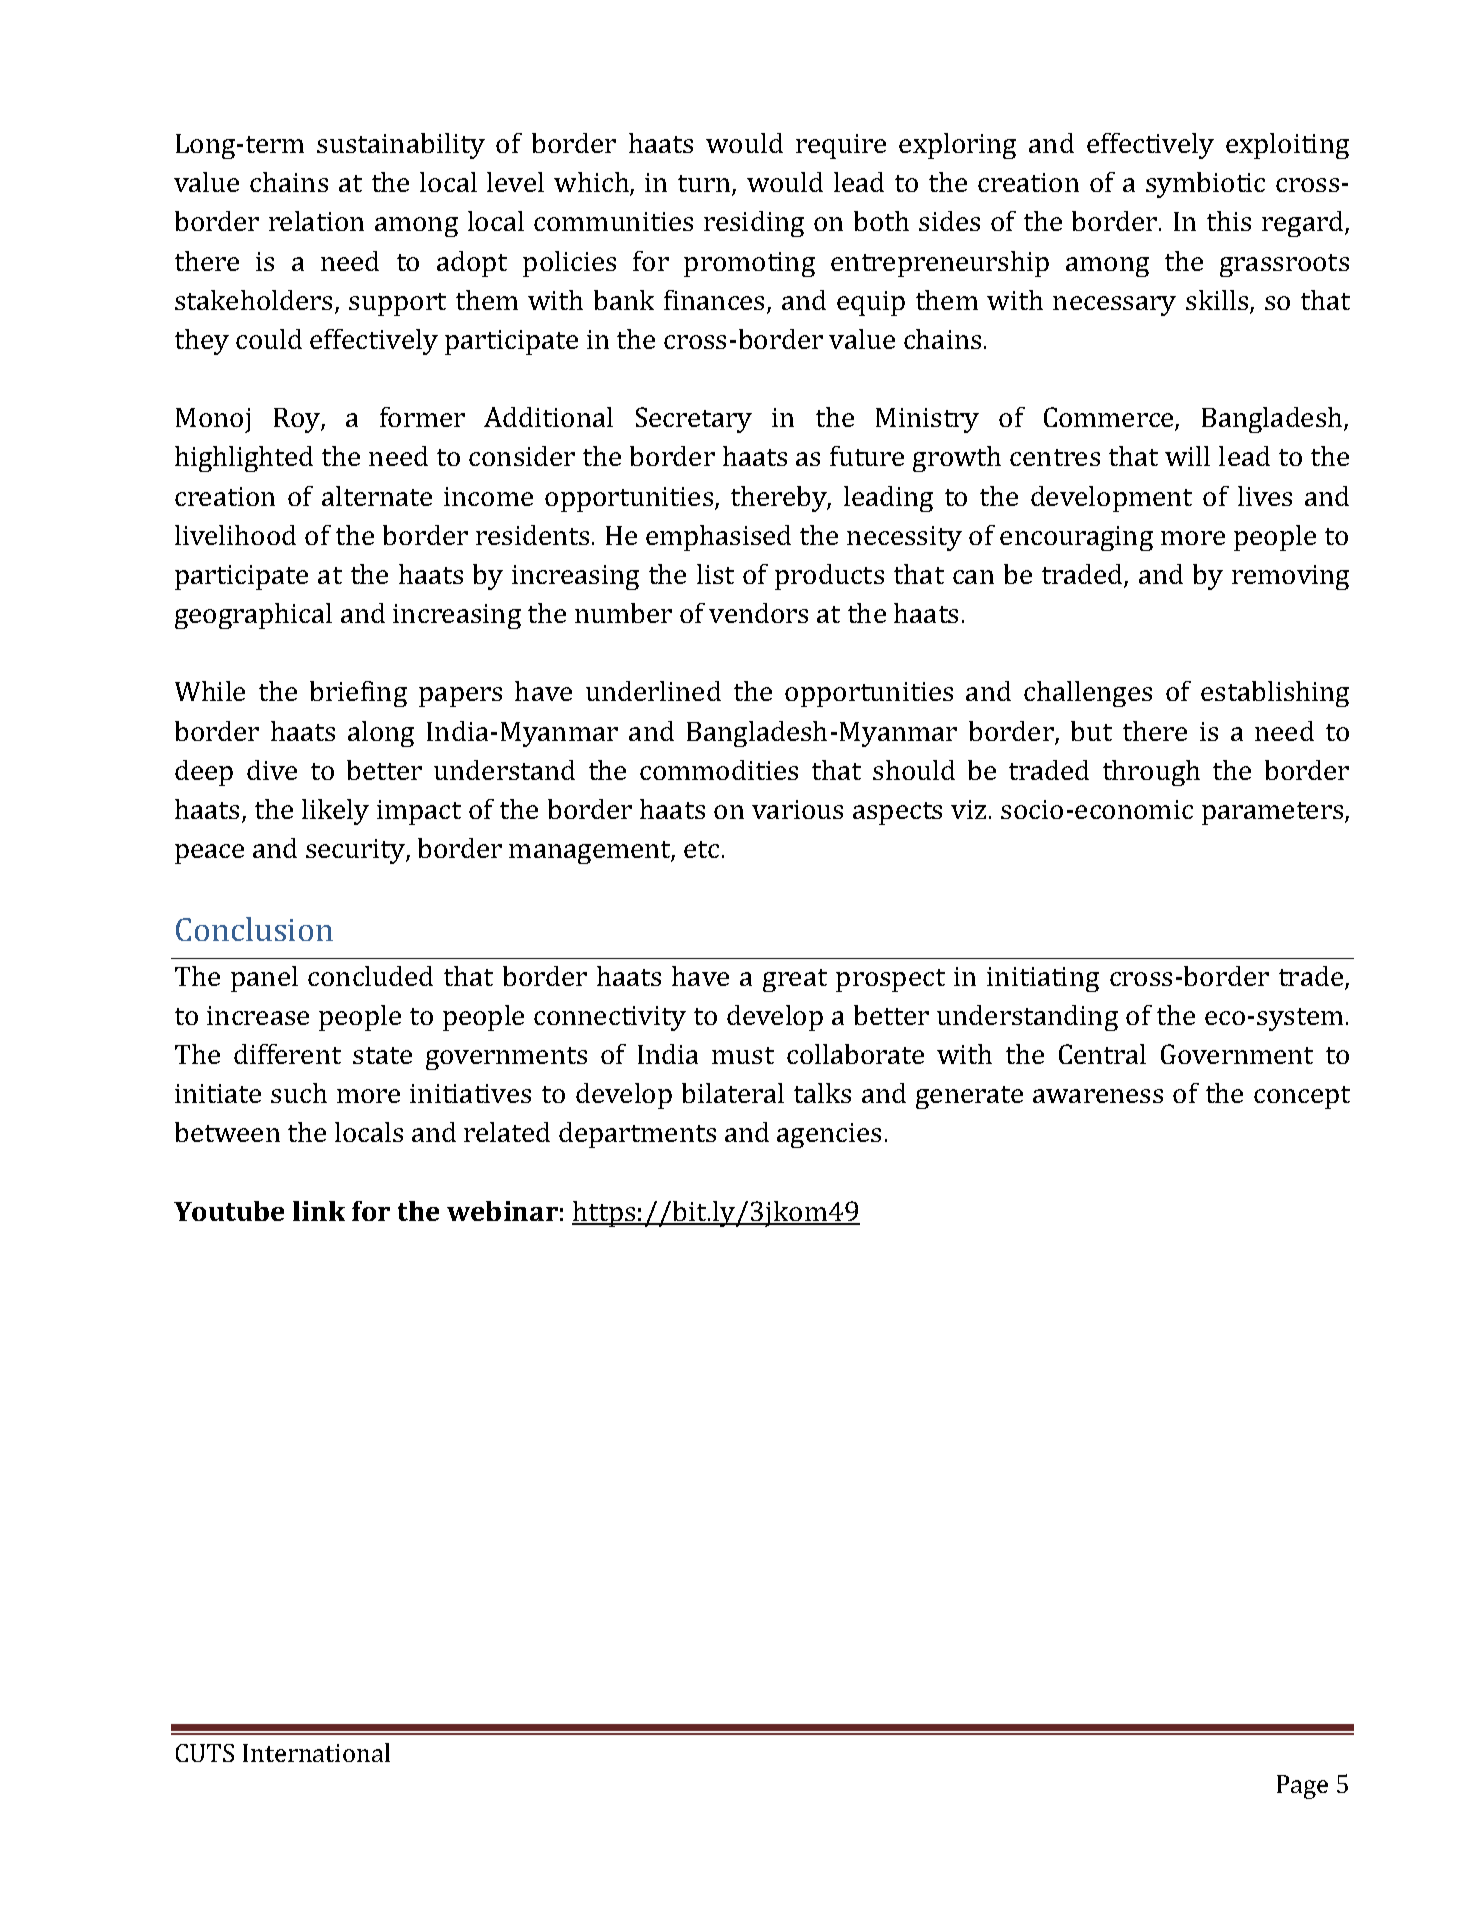  What do you see at coordinates (358, 694) in the screenshot?
I see `briefing` at bounding box center [358, 694].
